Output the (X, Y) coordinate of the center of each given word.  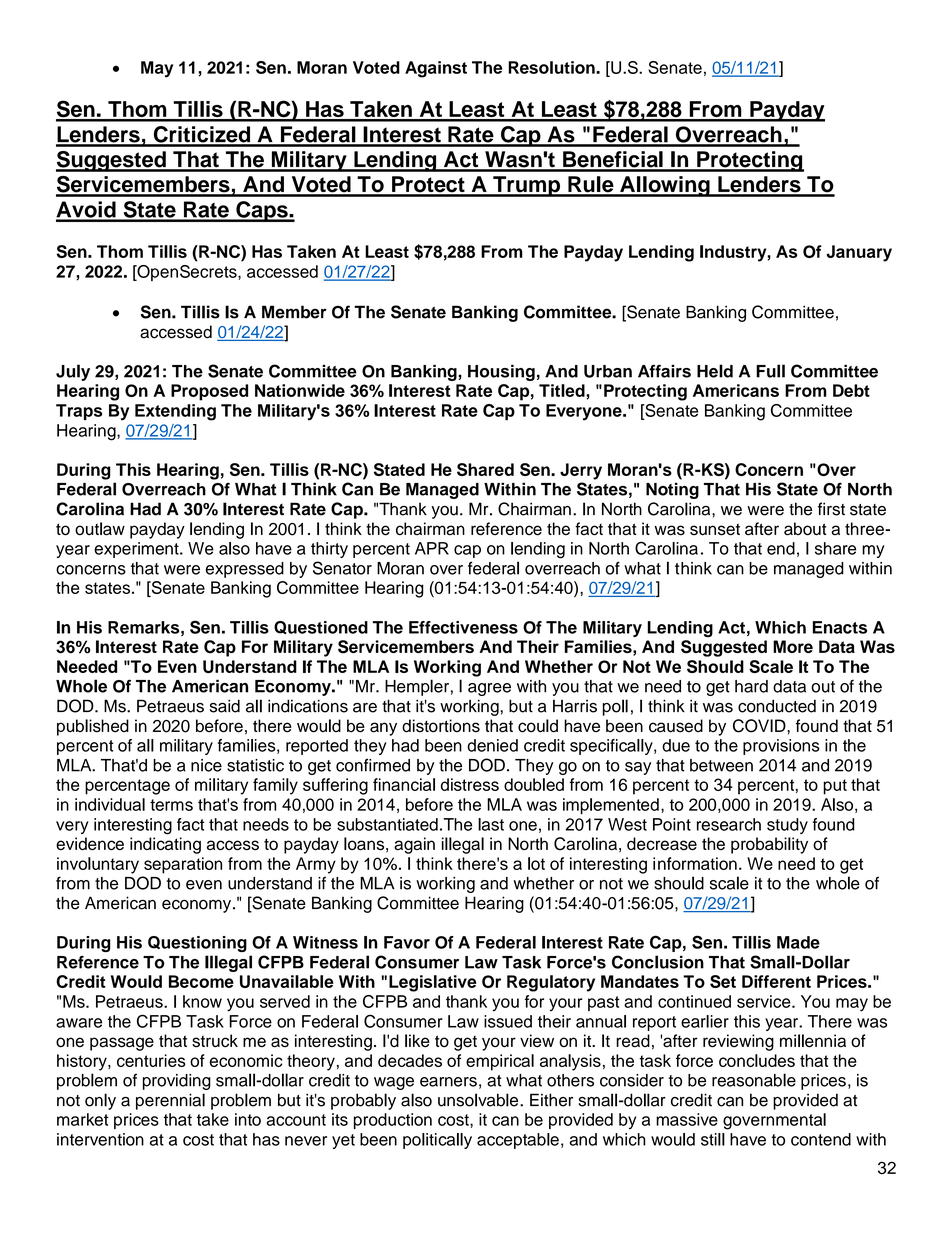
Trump (526, 186)
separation (183, 865)
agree (489, 689)
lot (536, 863)
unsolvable (479, 1100)
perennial (170, 1101)
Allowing (665, 186)
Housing (501, 372)
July (73, 372)
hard (751, 686)
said (225, 706)
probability (769, 845)
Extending (175, 412)
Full (770, 371)
